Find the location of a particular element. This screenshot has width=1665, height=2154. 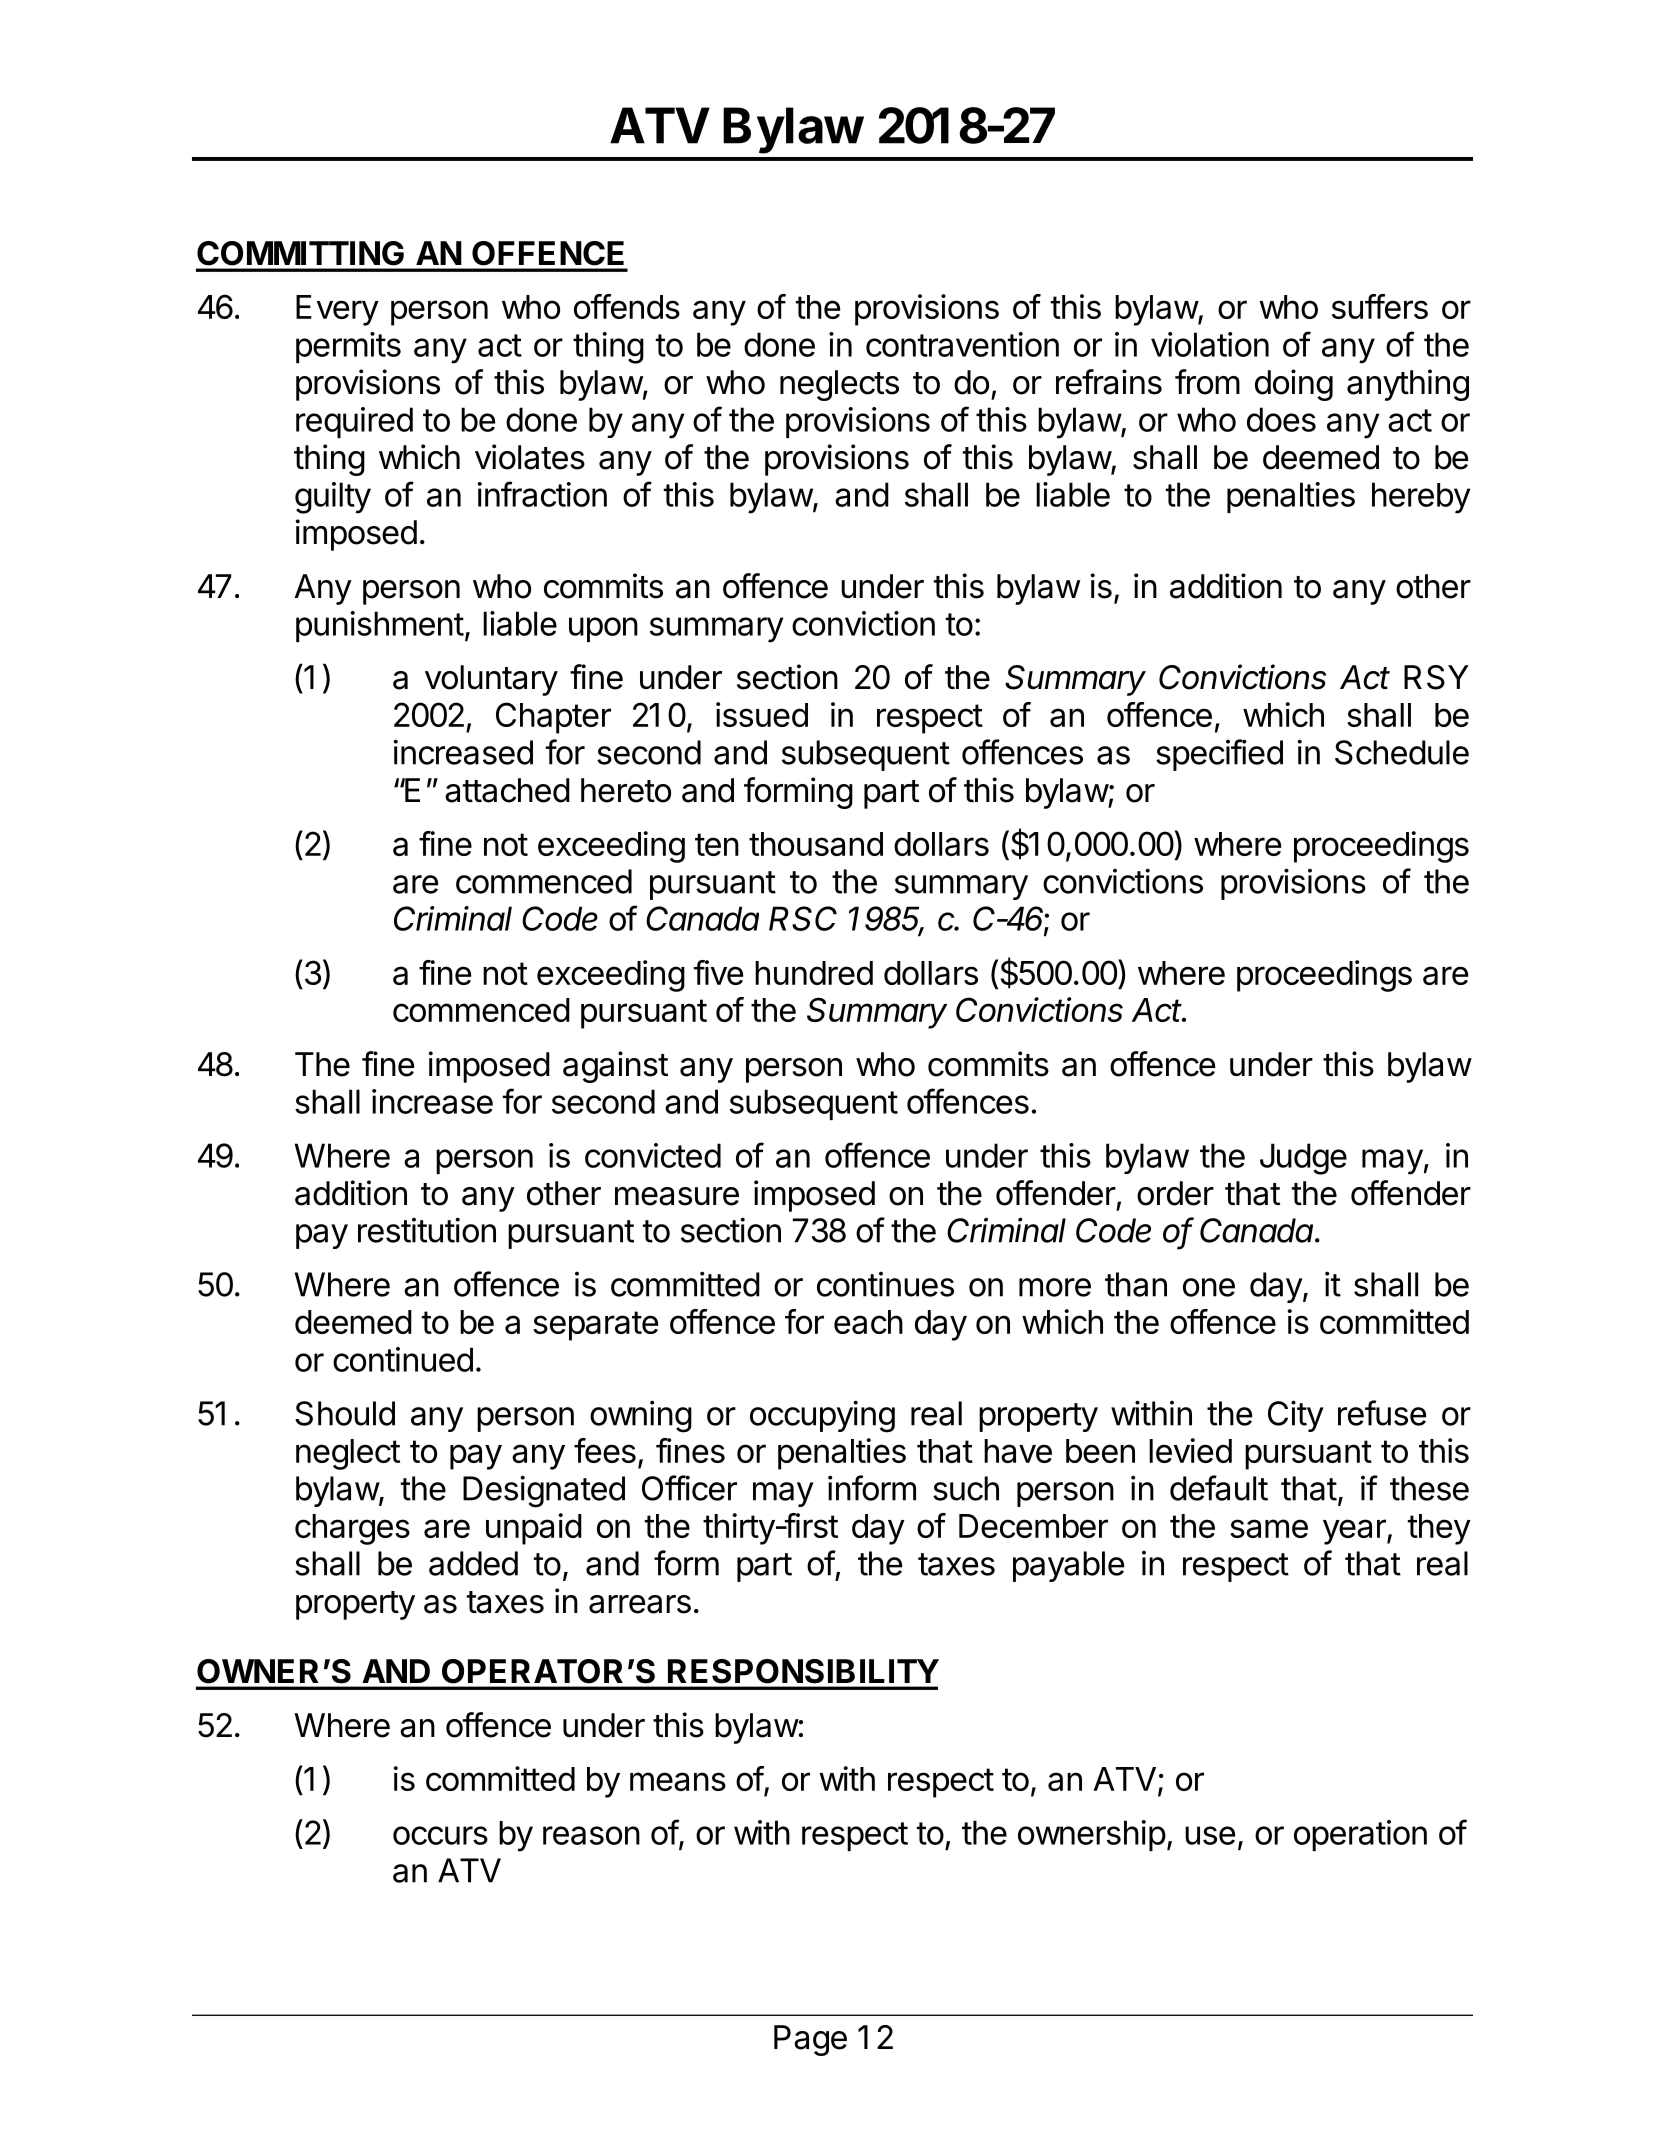

RSC is located at coordinates (803, 918).
